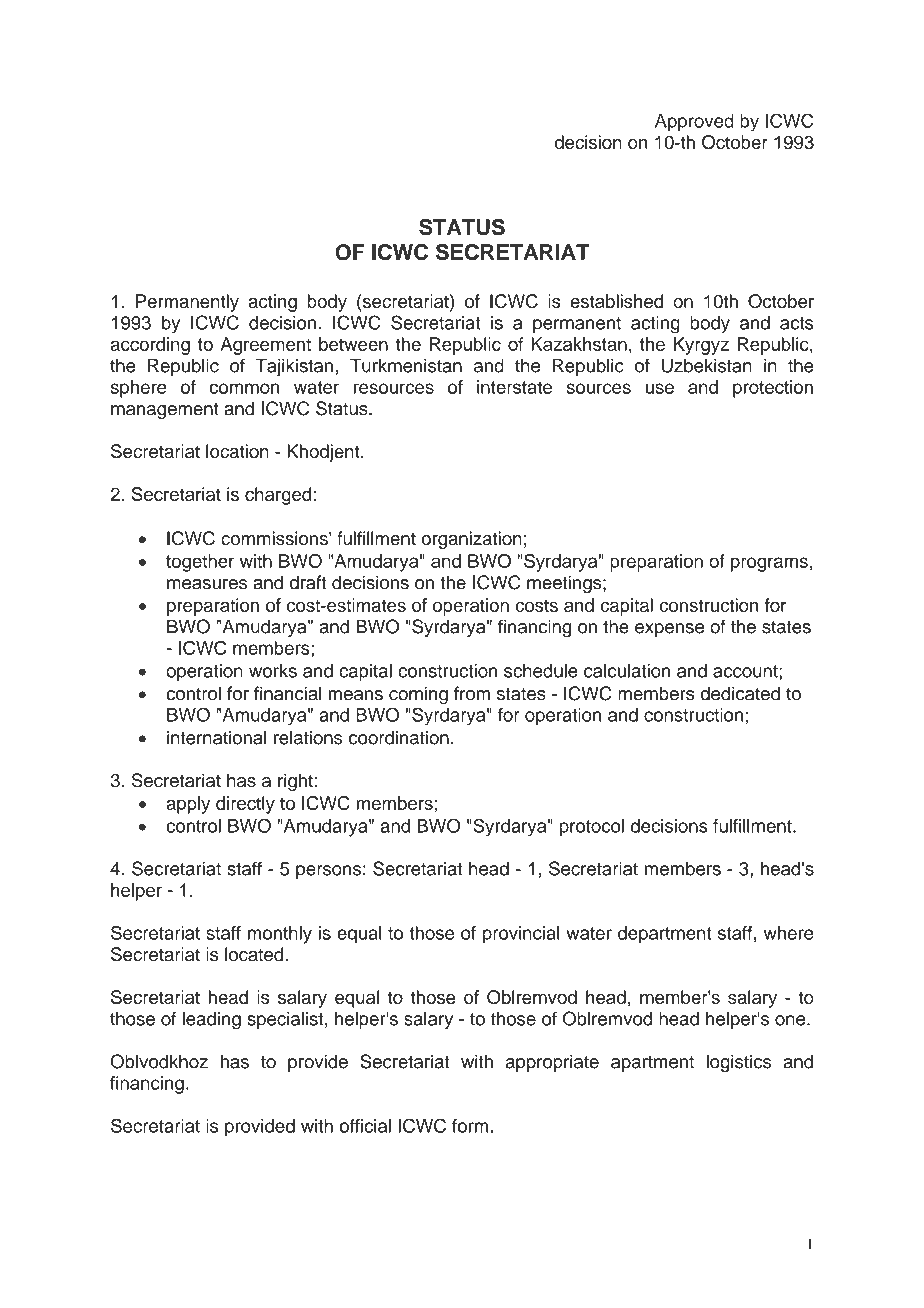 The image size is (924, 1308). Describe the element at coordinates (470, 1126) in the document. I see `form` at that location.
